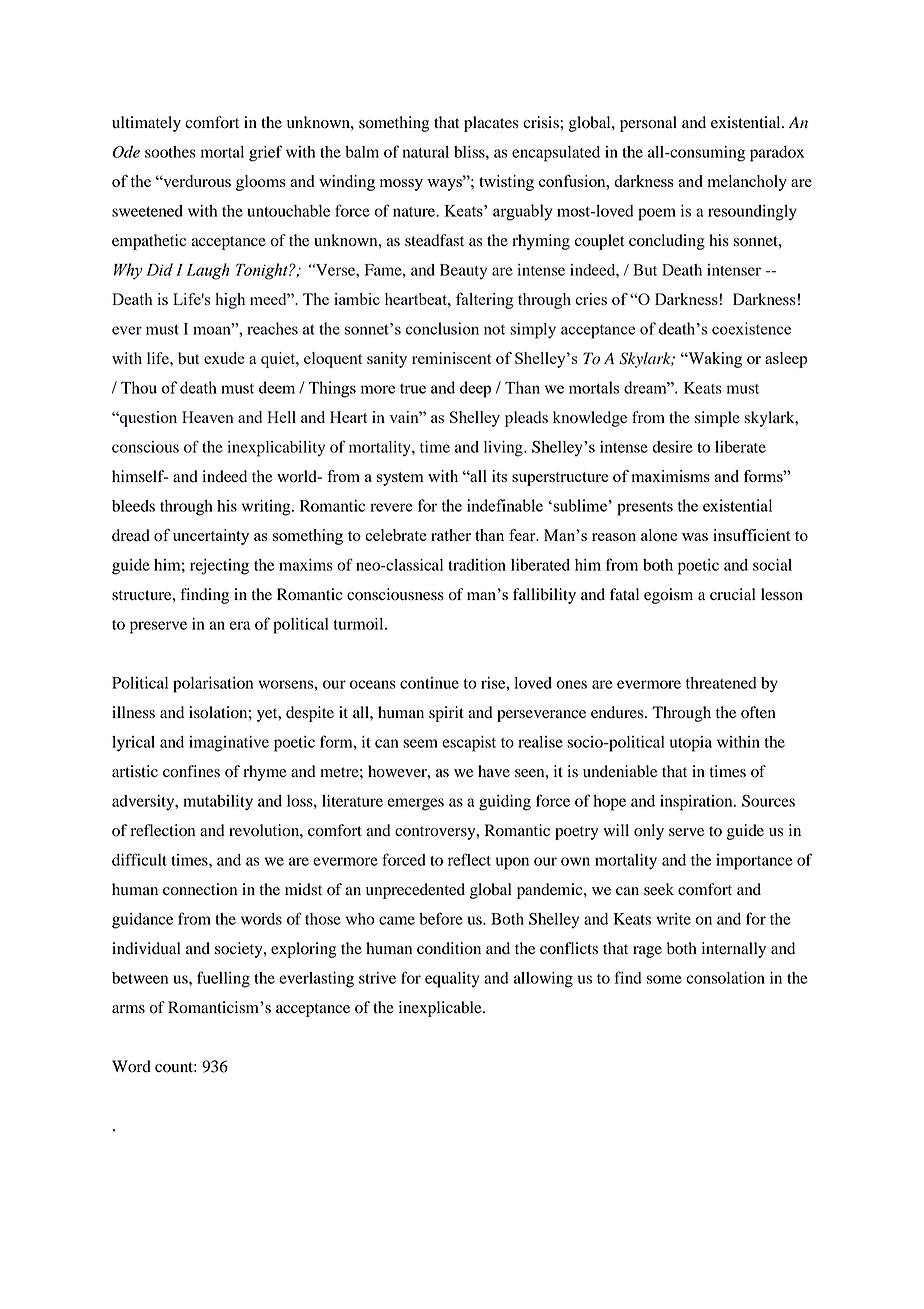  What do you see at coordinates (426, 152) in the screenshot?
I see `natural` at bounding box center [426, 152].
